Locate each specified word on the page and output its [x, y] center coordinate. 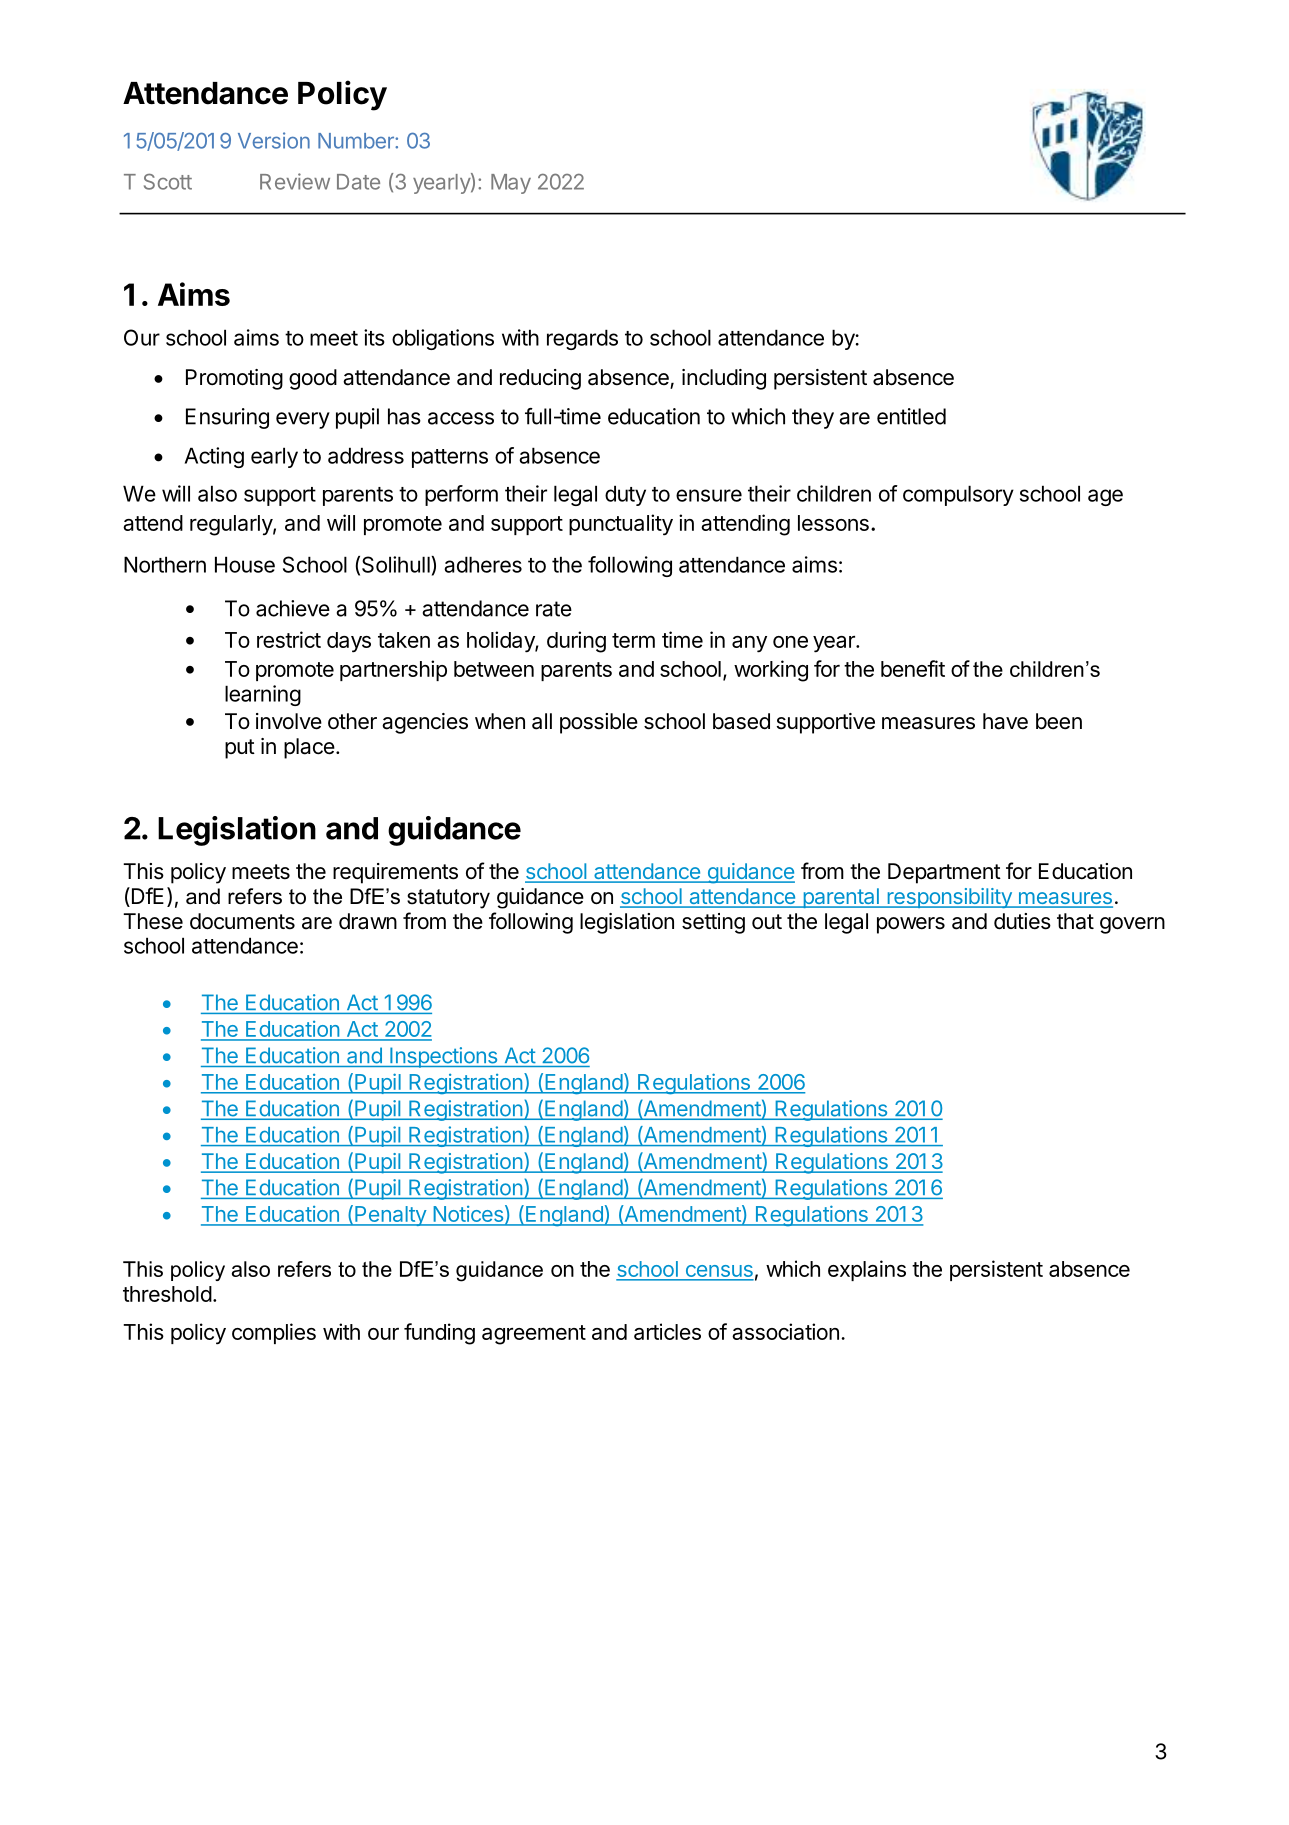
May [511, 184]
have [1005, 721]
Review [295, 181]
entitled [911, 416]
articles [667, 1331]
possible [599, 723]
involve [289, 721]
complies [274, 1333]
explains [867, 1270]
